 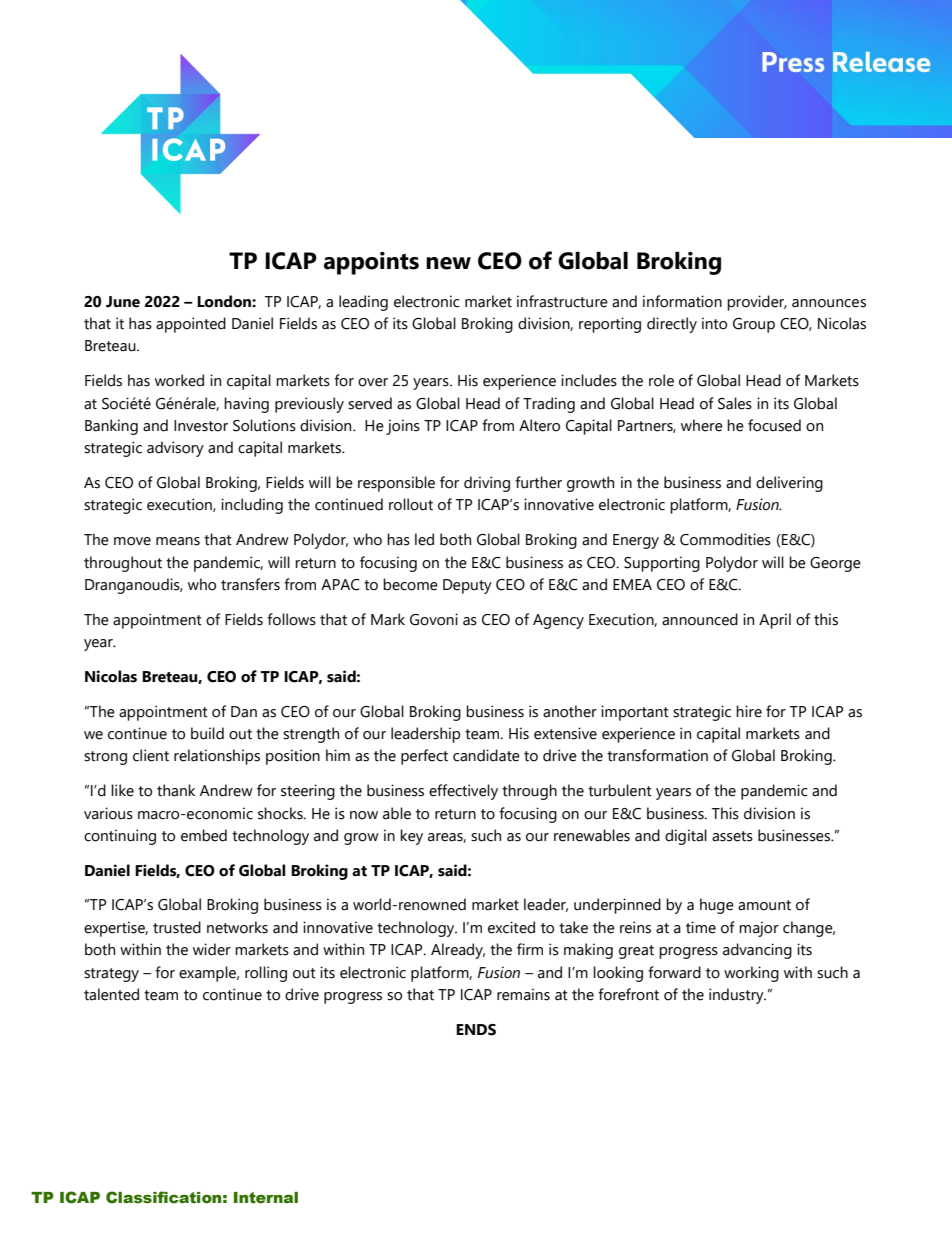 I want to click on appointed, so click(x=191, y=325).
